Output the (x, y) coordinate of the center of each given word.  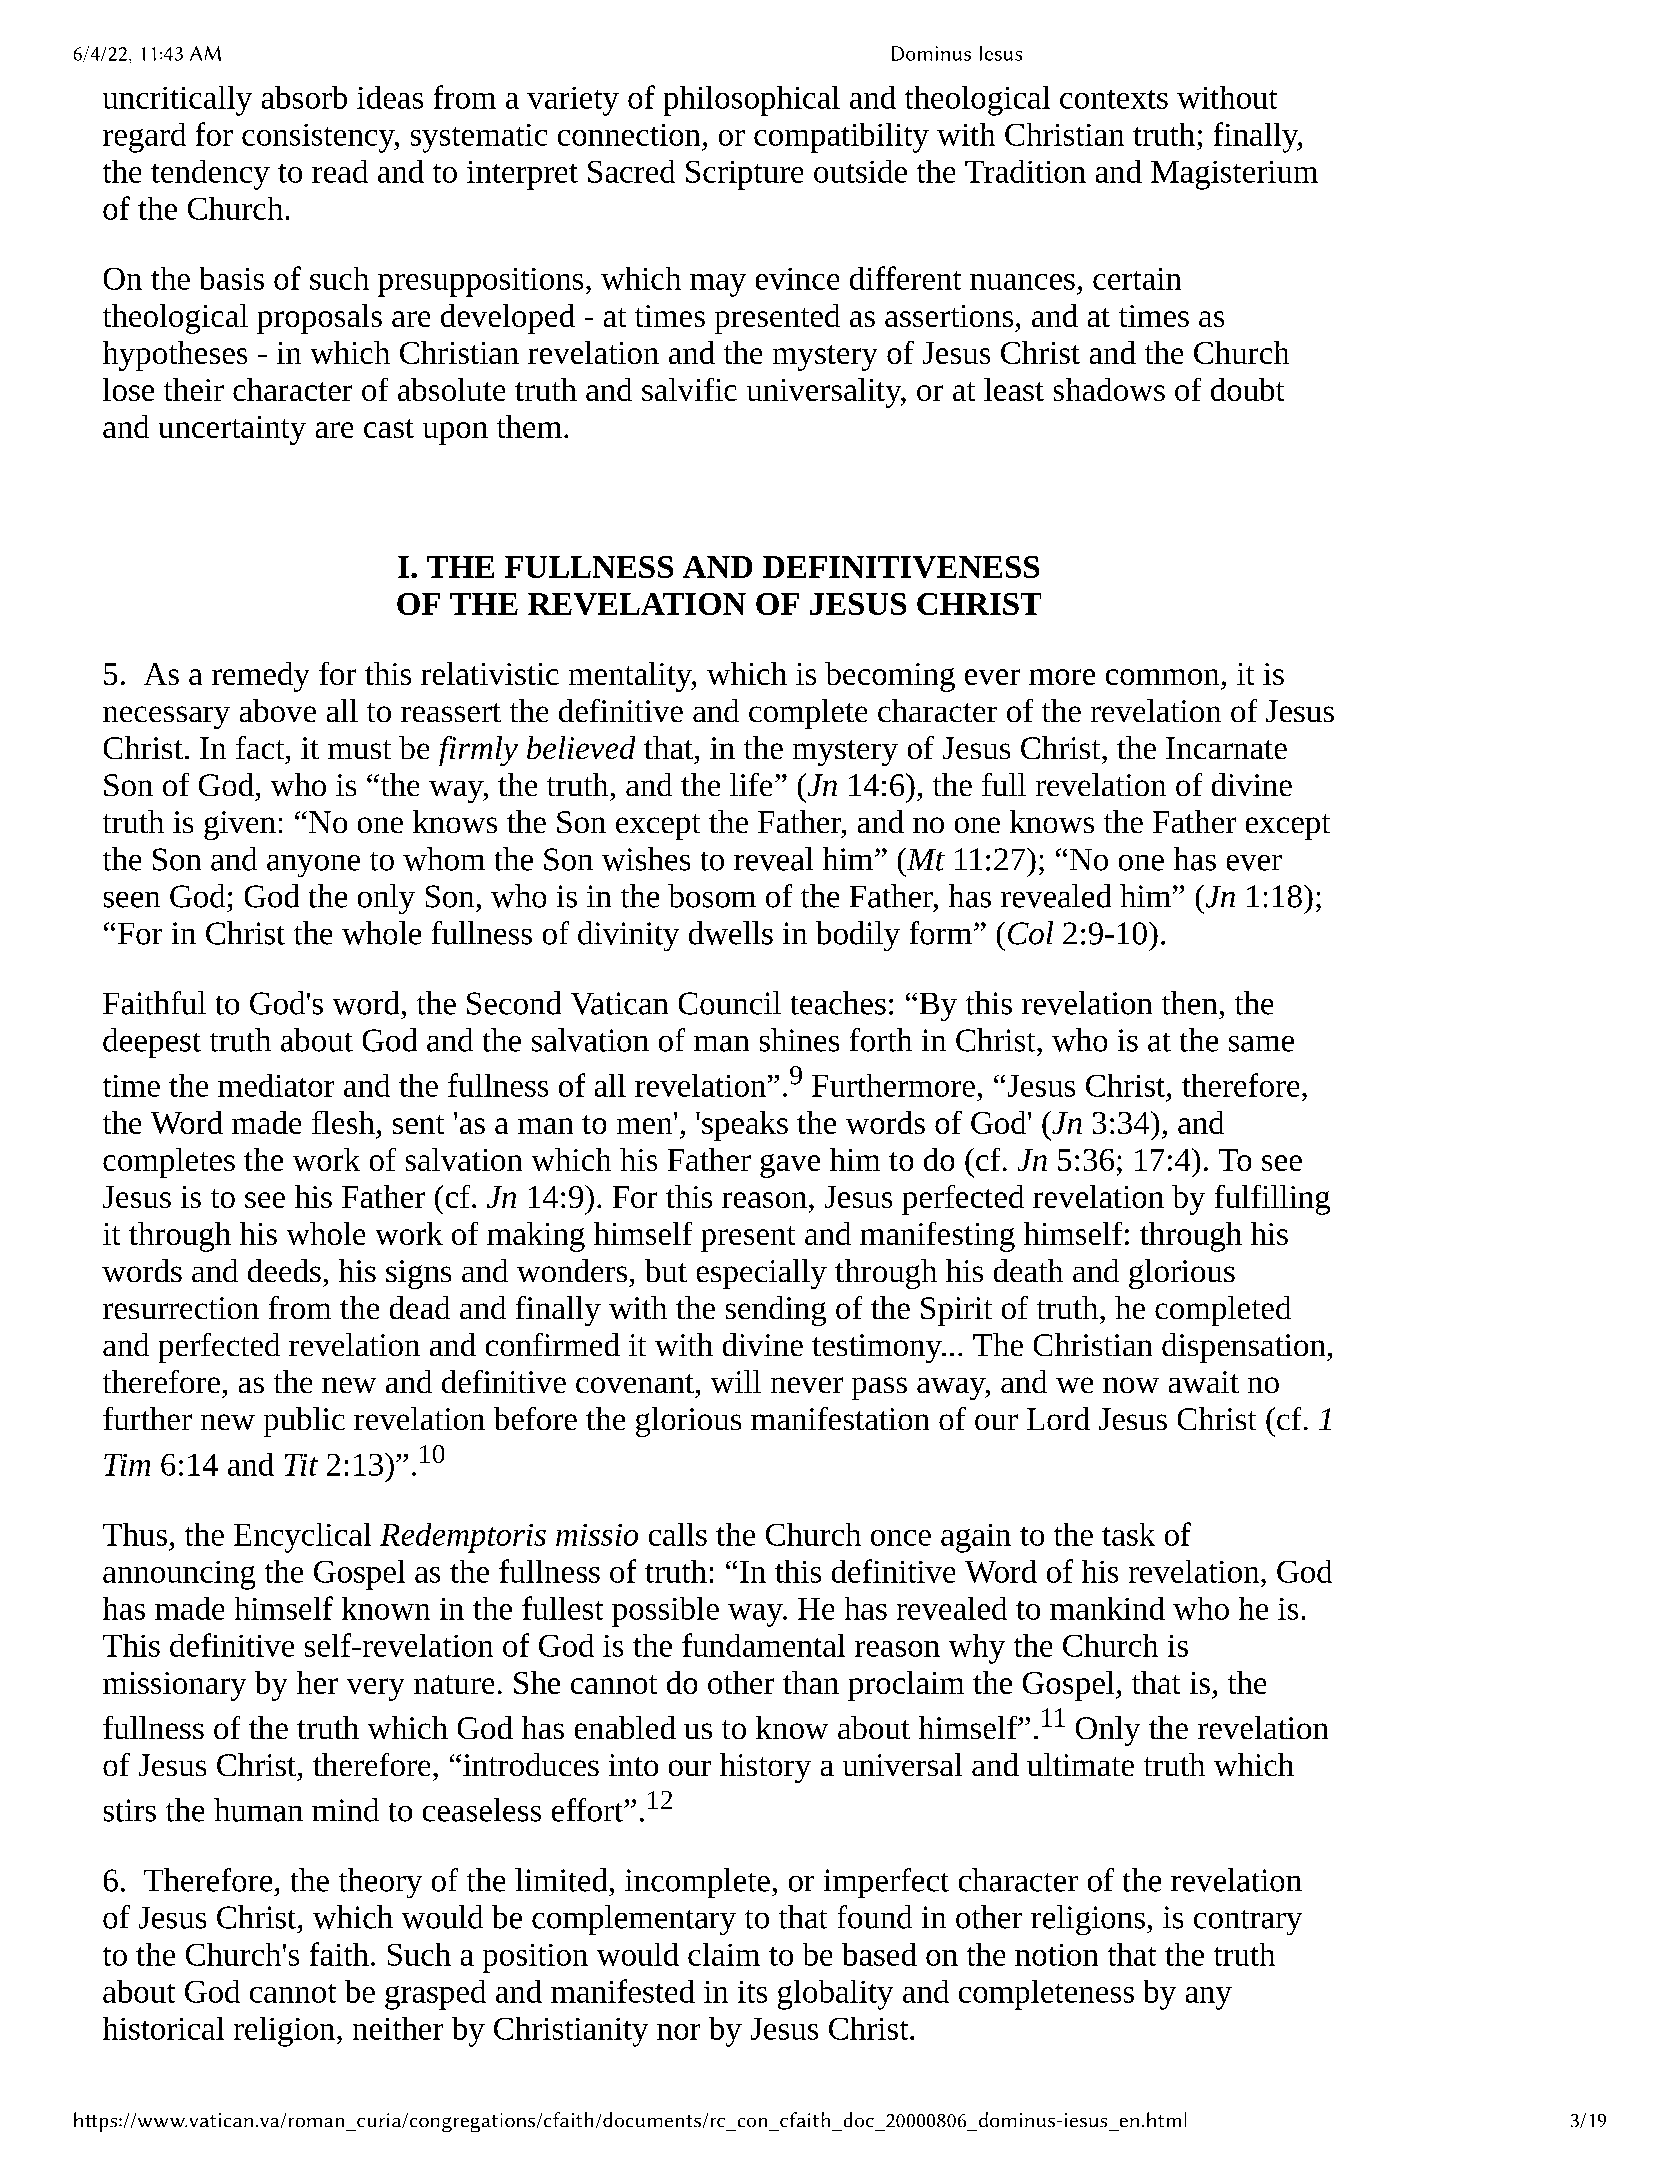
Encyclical (302, 1538)
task (1128, 1534)
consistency (319, 138)
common (1162, 677)
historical (163, 2028)
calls (678, 1534)
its (752, 1992)
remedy (260, 677)
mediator (276, 1085)
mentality (631, 677)
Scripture (744, 175)
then (1189, 1003)
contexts (1114, 99)
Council (730, 1003)
